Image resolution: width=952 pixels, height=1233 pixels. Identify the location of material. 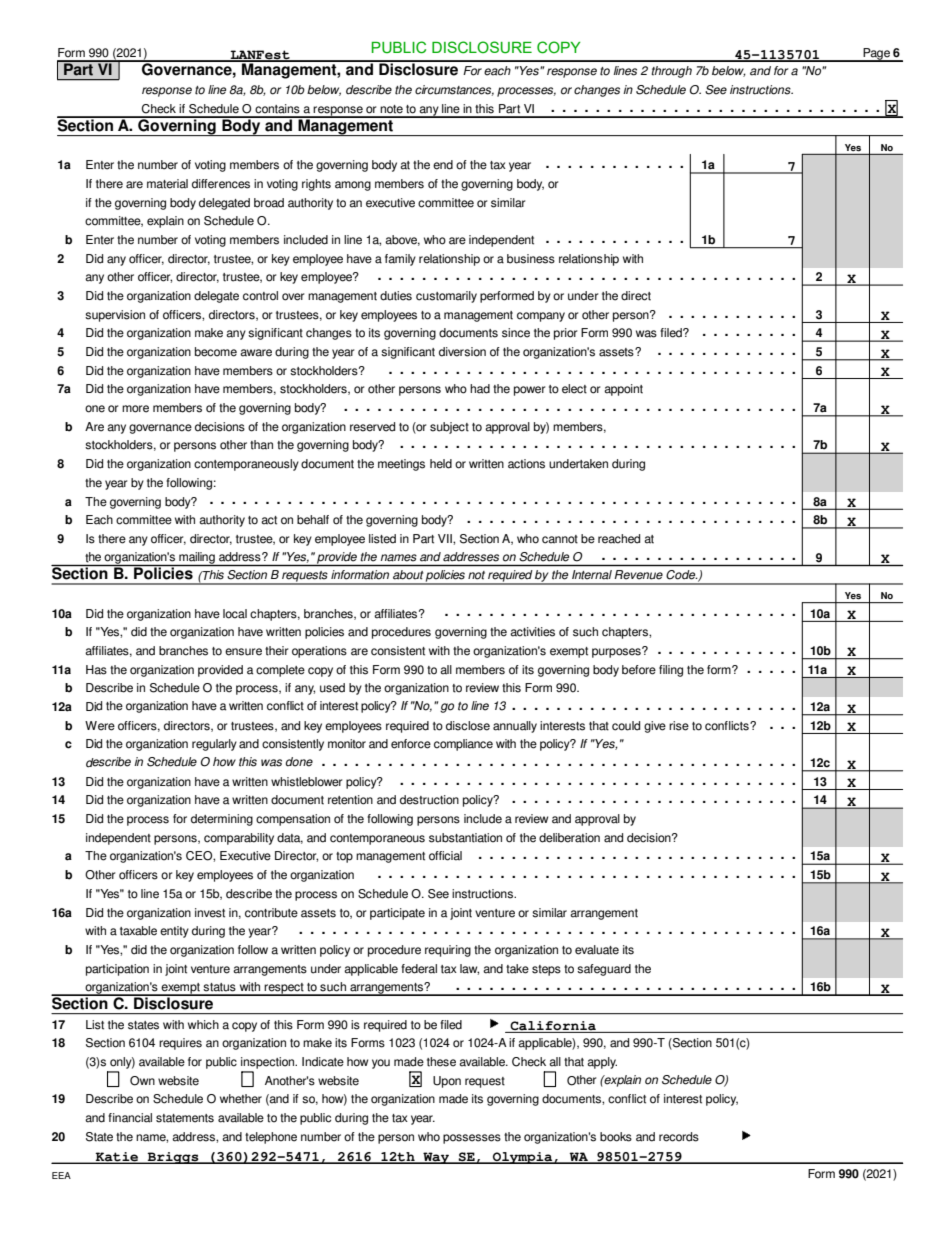
(167, 184).
